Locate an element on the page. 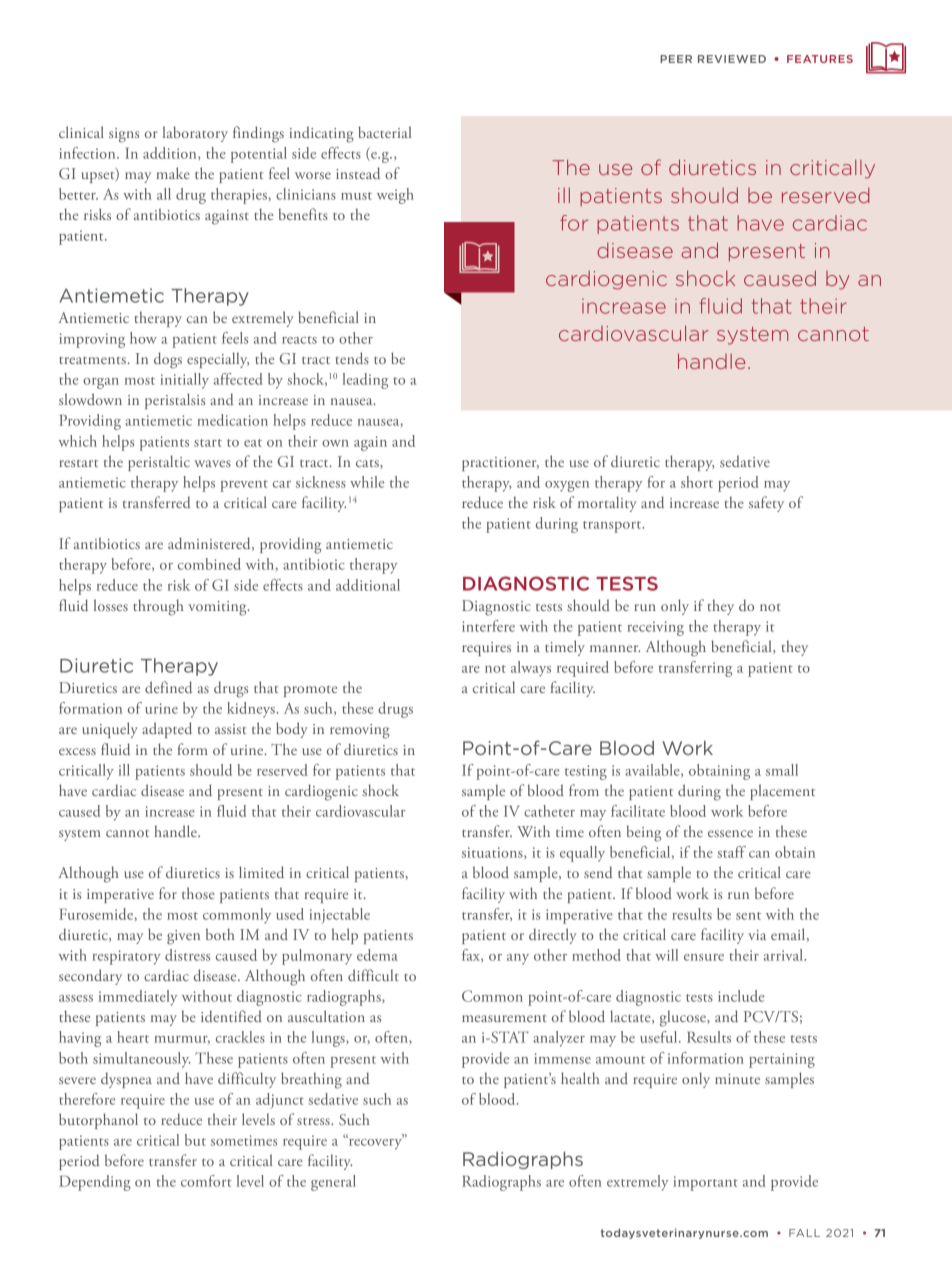  laboratory is located at coordinates (195, 134).
